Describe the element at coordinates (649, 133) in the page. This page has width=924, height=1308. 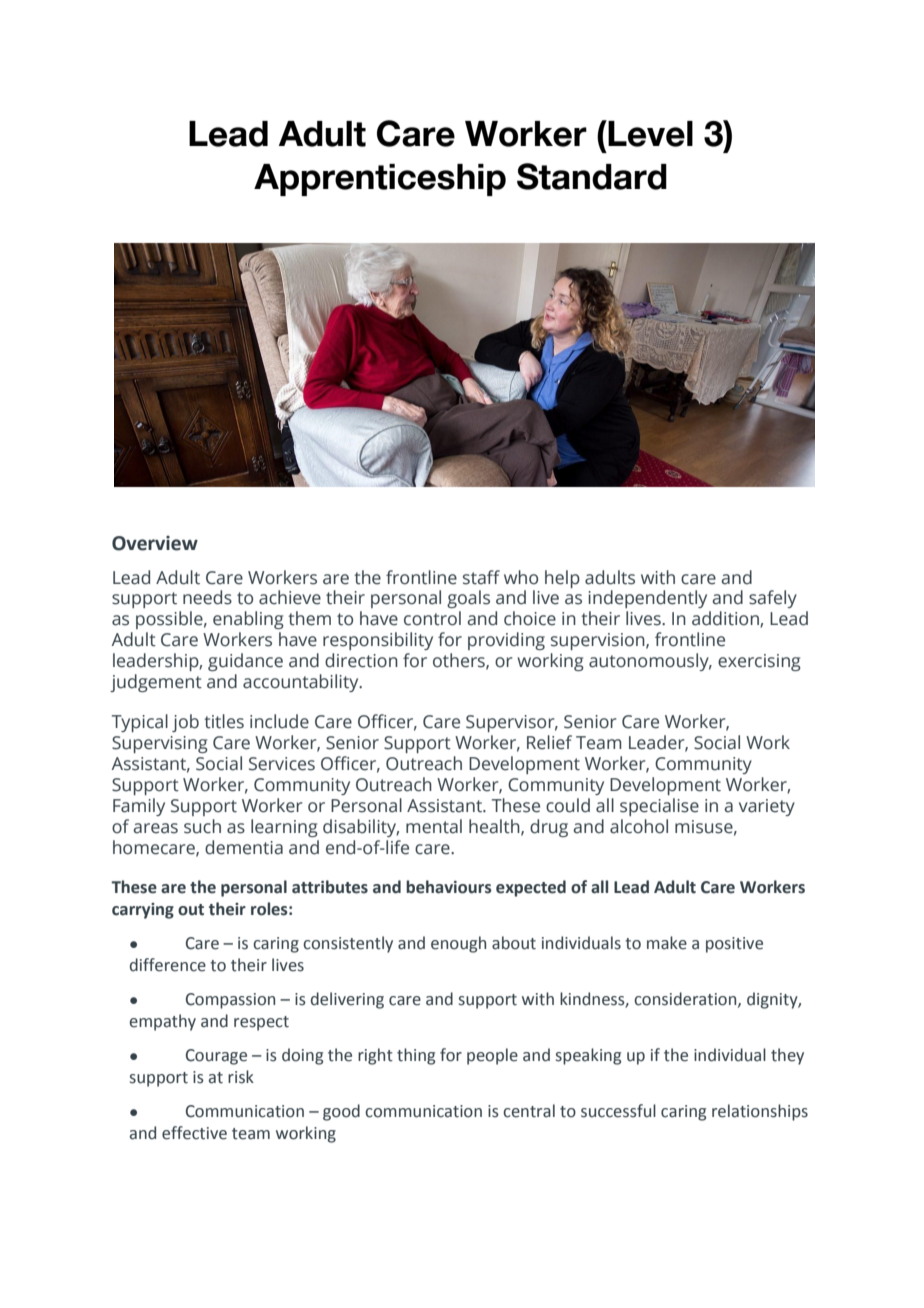
I see `Level` at that location.
